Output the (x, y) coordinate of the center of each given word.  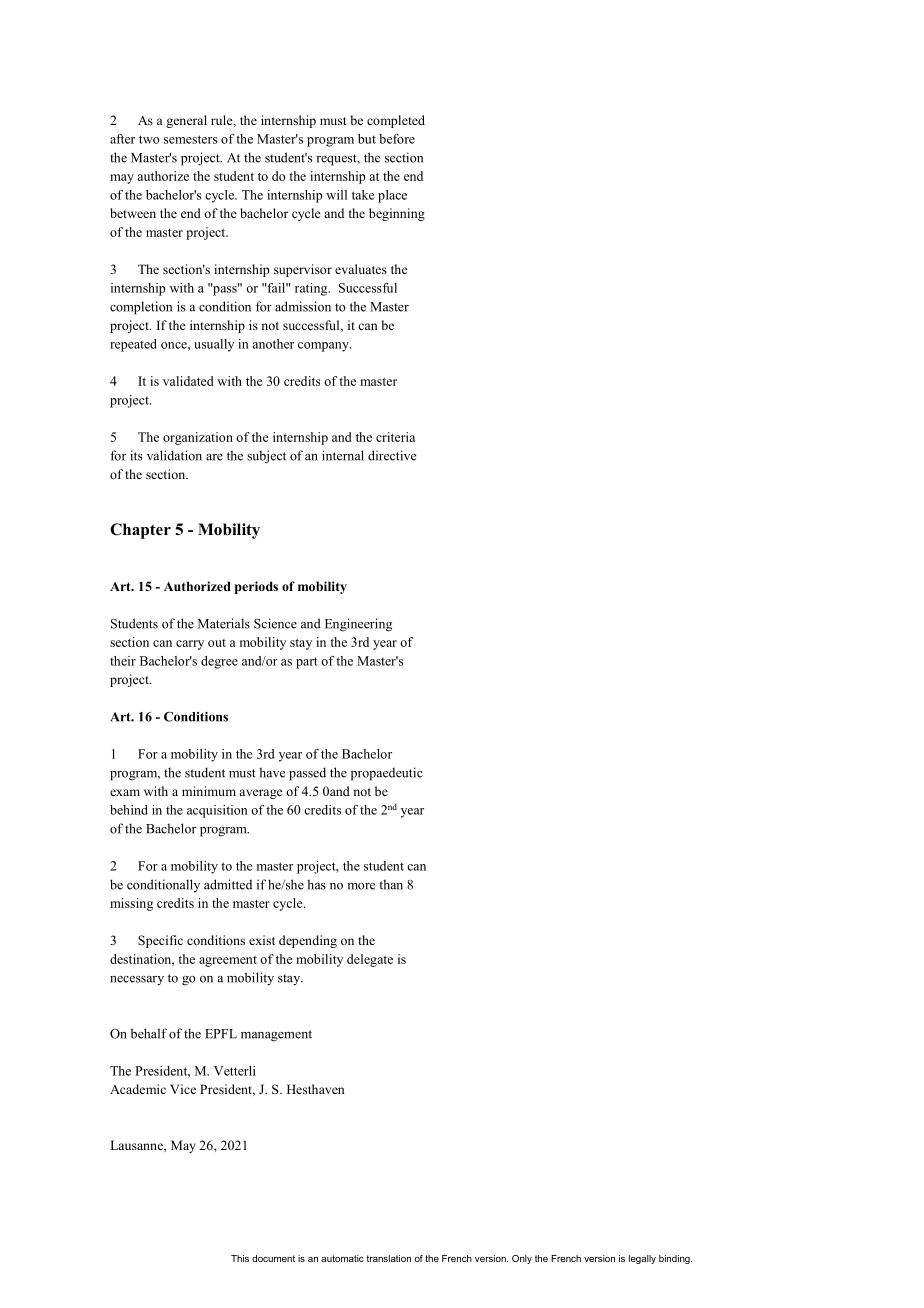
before (397, 139)
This (240, 1258)
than (391, 884)
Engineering (358, 625)
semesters (190, 139)
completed (396, 121)
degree (219, 662)
